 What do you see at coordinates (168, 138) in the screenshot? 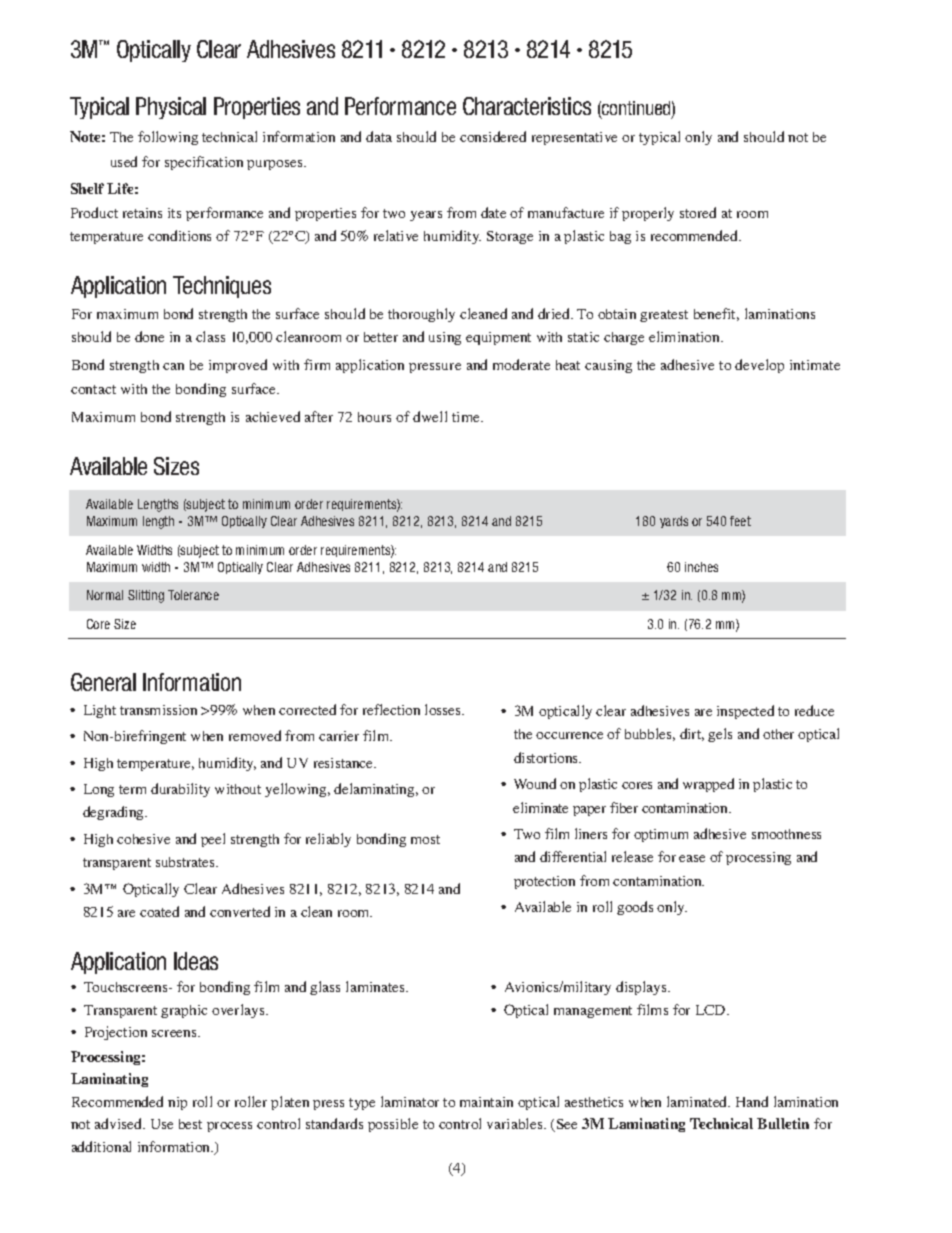
I see `following` at bounding box center [168, 138].
